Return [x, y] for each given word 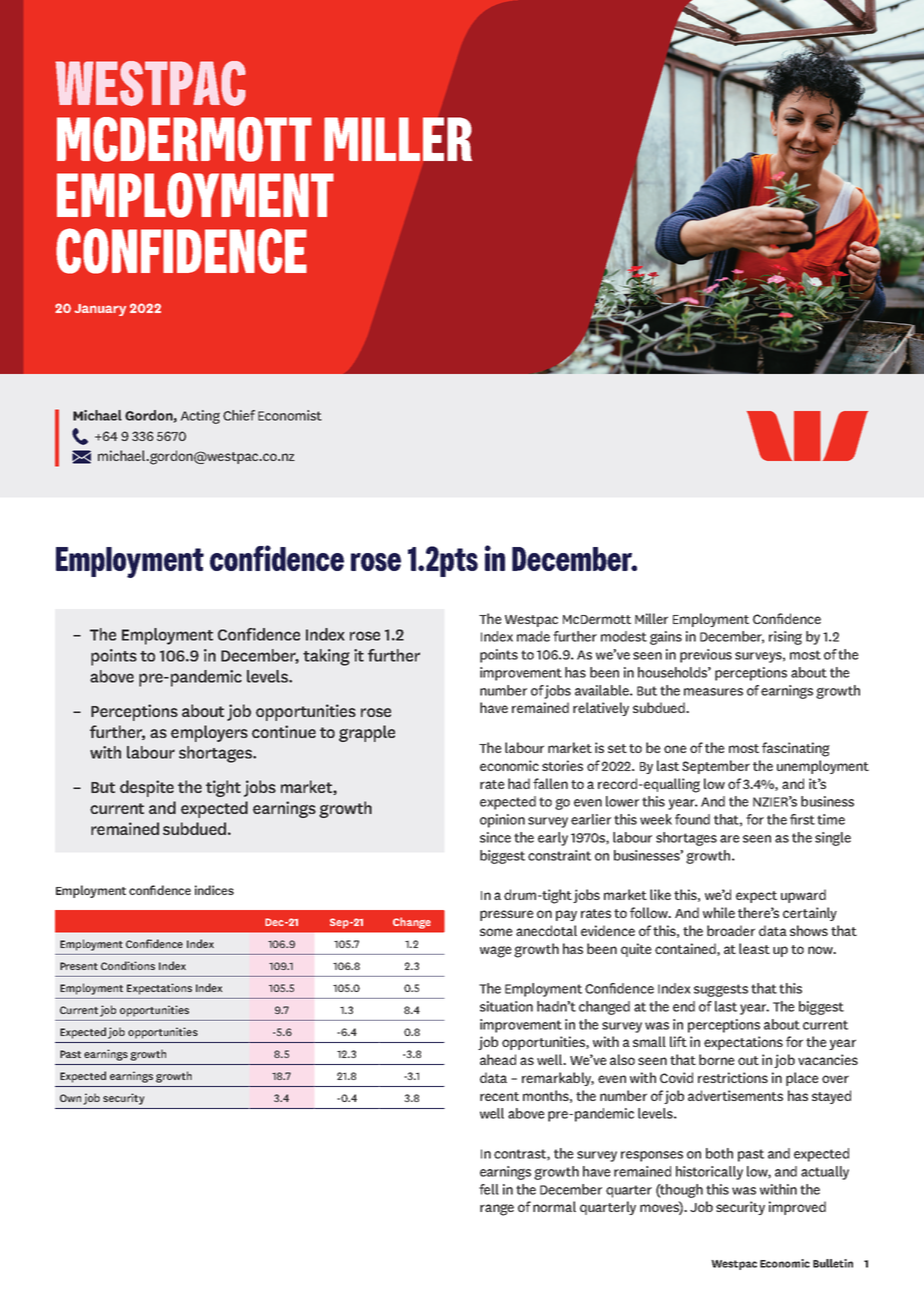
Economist [290, 415]
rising [785, 638]
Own [70, 1098]
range [497, 1210]
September [716, 767]
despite [147, 788]
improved [797, 1208]
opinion [502, 821]
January [100, 310]
